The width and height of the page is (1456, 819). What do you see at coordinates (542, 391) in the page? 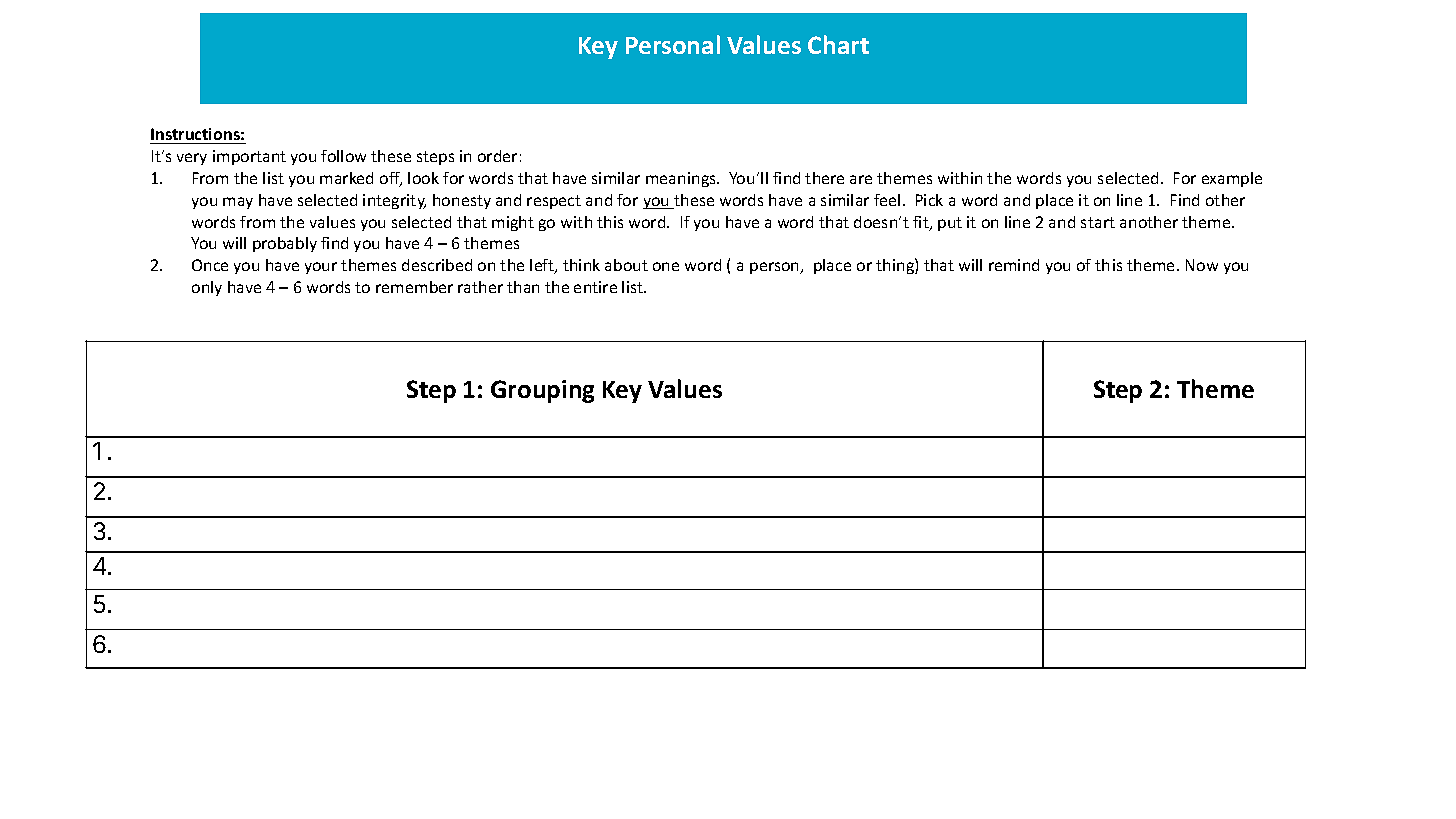
I see `Grouping` at bounding box center [542, 391].
